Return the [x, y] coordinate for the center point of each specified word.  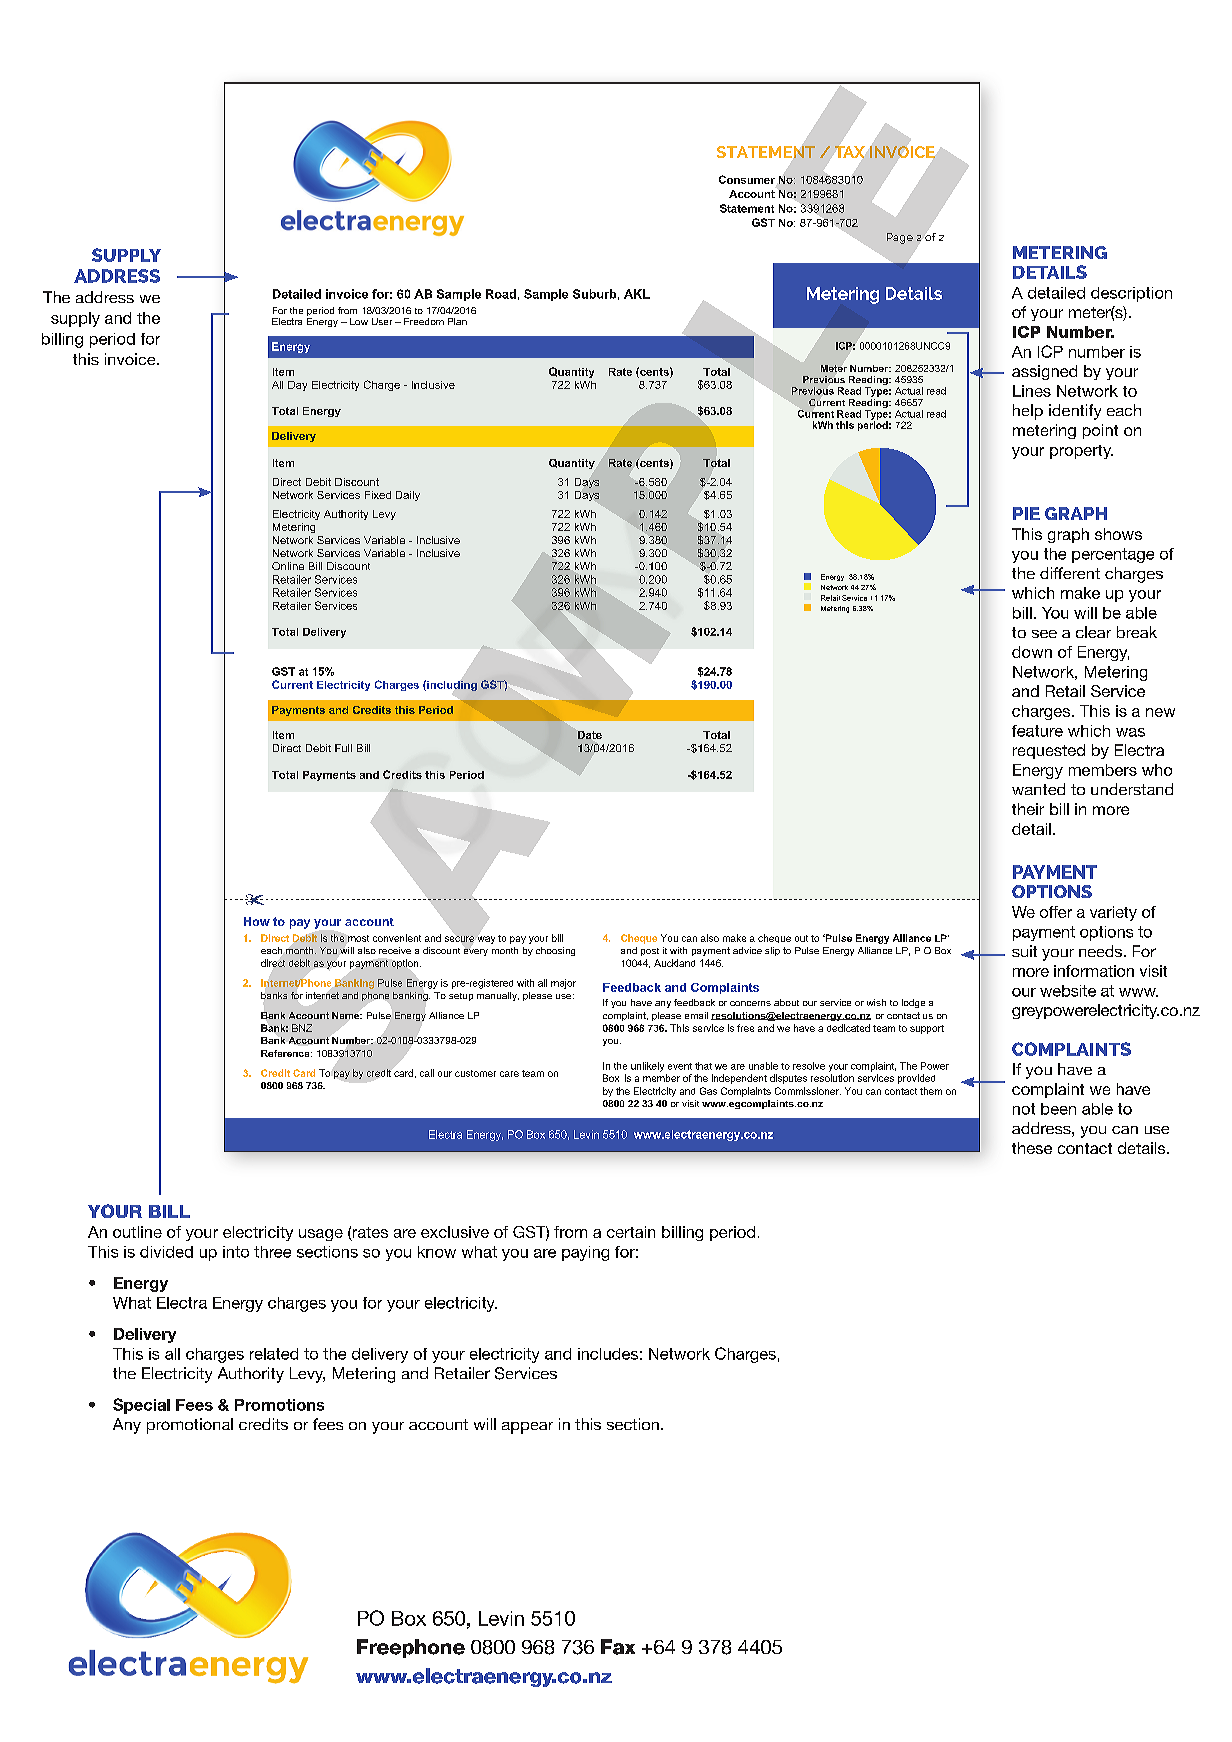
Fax [618, 1647]
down [1032, 652]
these [1032, 1148]
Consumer [747, 179]
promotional [190, 1426]
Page [900, 238]
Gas [708, 1091]
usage [321, 1235]
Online [288, 566]
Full [343, 748]
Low [359, 321]
